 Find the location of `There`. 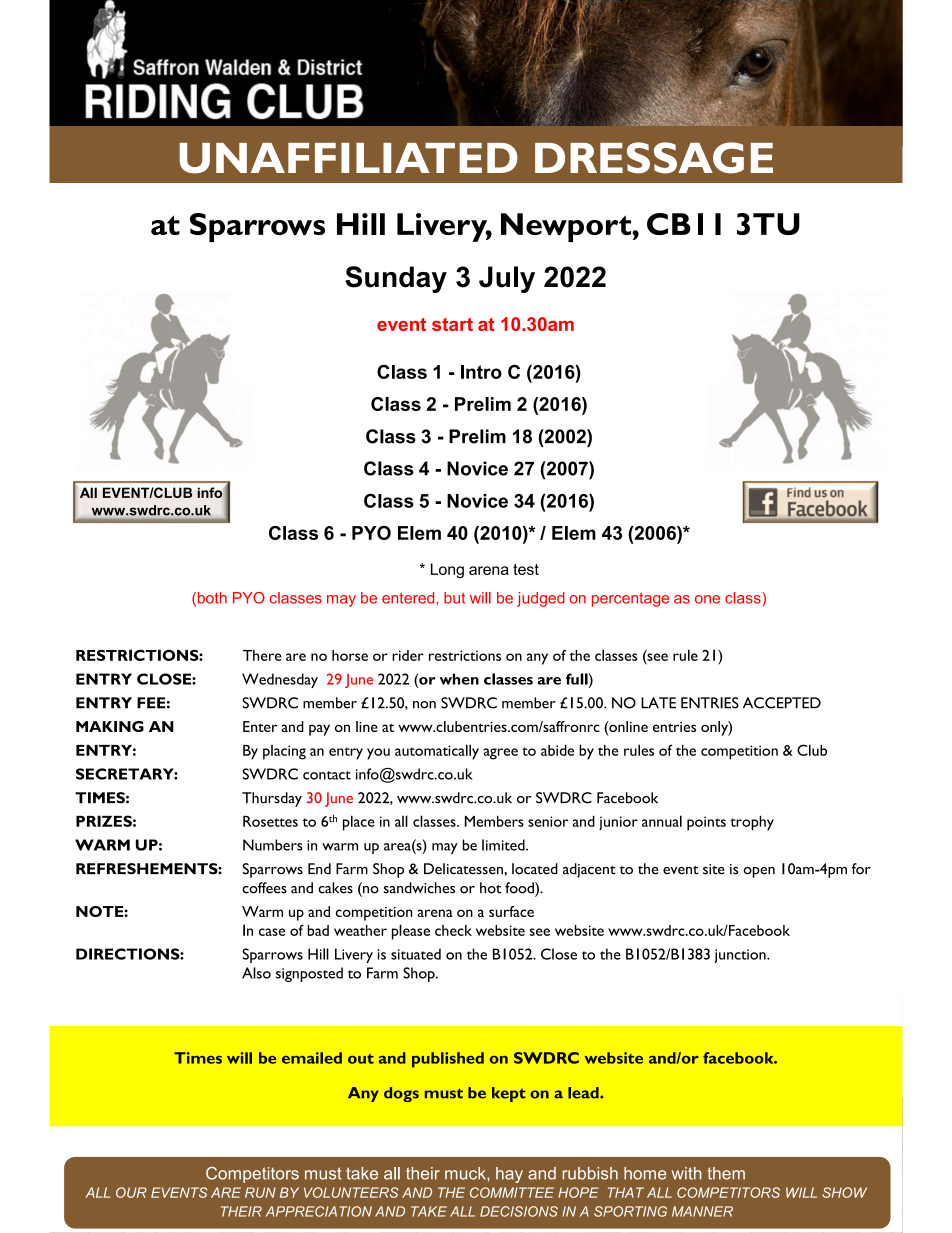

There is located at coordinates (262, 655).
